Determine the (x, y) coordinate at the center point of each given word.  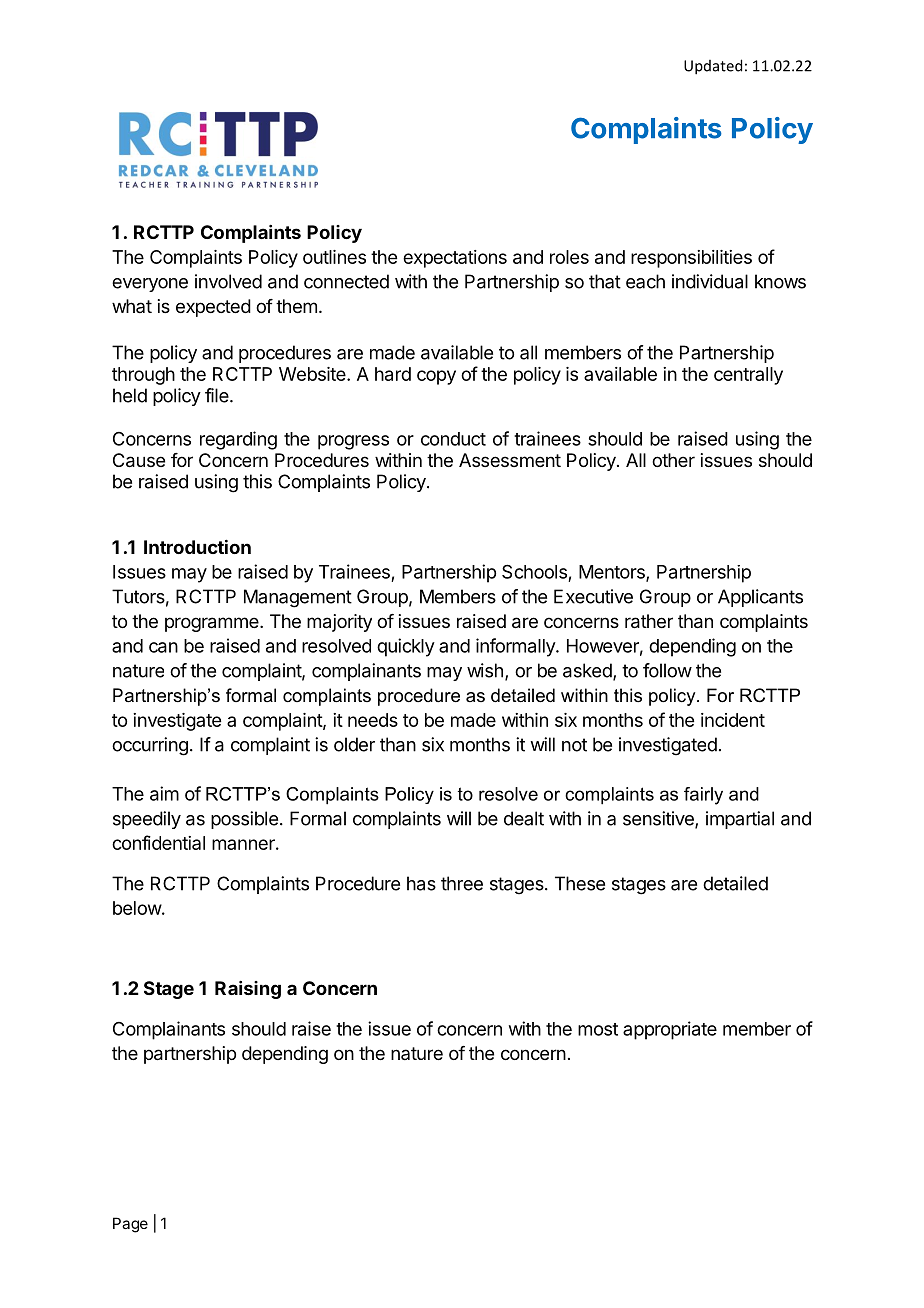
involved (228, 281)
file (217, 395)
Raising (248, 990)
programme (212, 624)
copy (436, 377)
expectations (455, 259)
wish (485, 670)
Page (130, 1225)
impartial (740, 820)
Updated (713, 67)
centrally (748, 376)
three (462, 883)
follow (667, 670)
